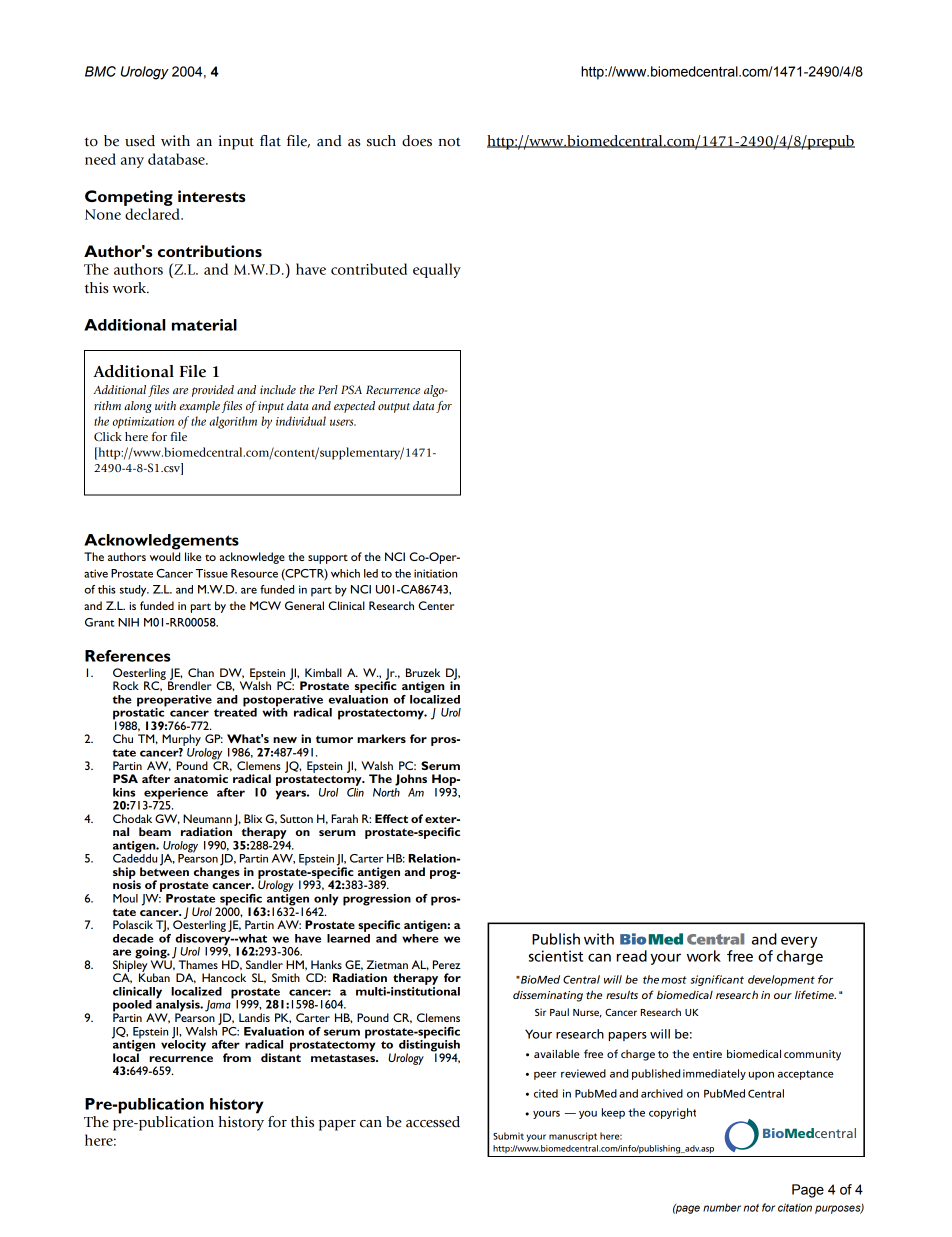 This image has width=952, height=1237. Describe the element at coordinates (435, 573) in the image. I see `initiation` at that location.
